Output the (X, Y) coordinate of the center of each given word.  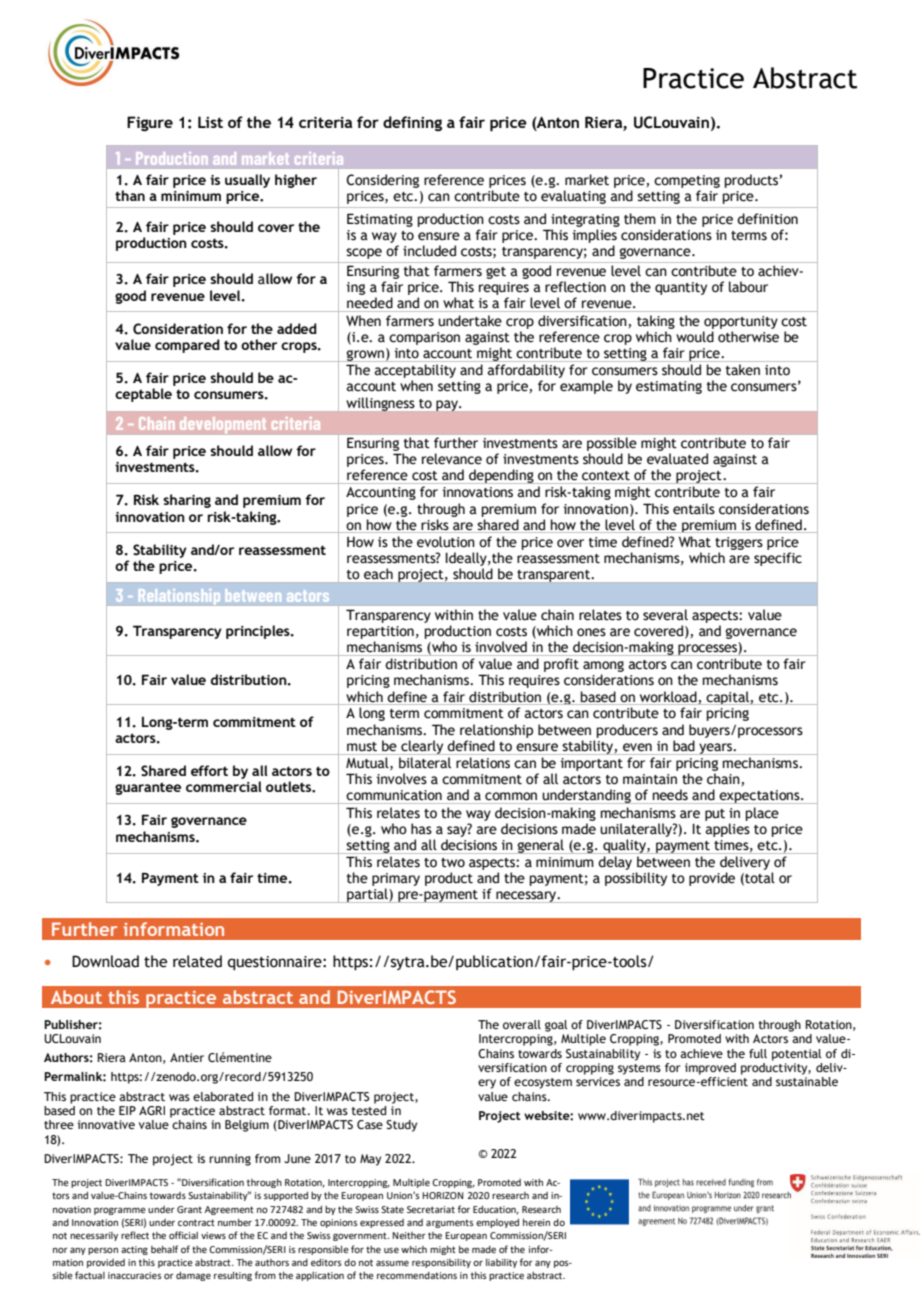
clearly (422, 747)
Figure (150, 123)
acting (134, 1250)
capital (727, 698)
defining (412, 123)
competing (687, 181)
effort (209, 770)
